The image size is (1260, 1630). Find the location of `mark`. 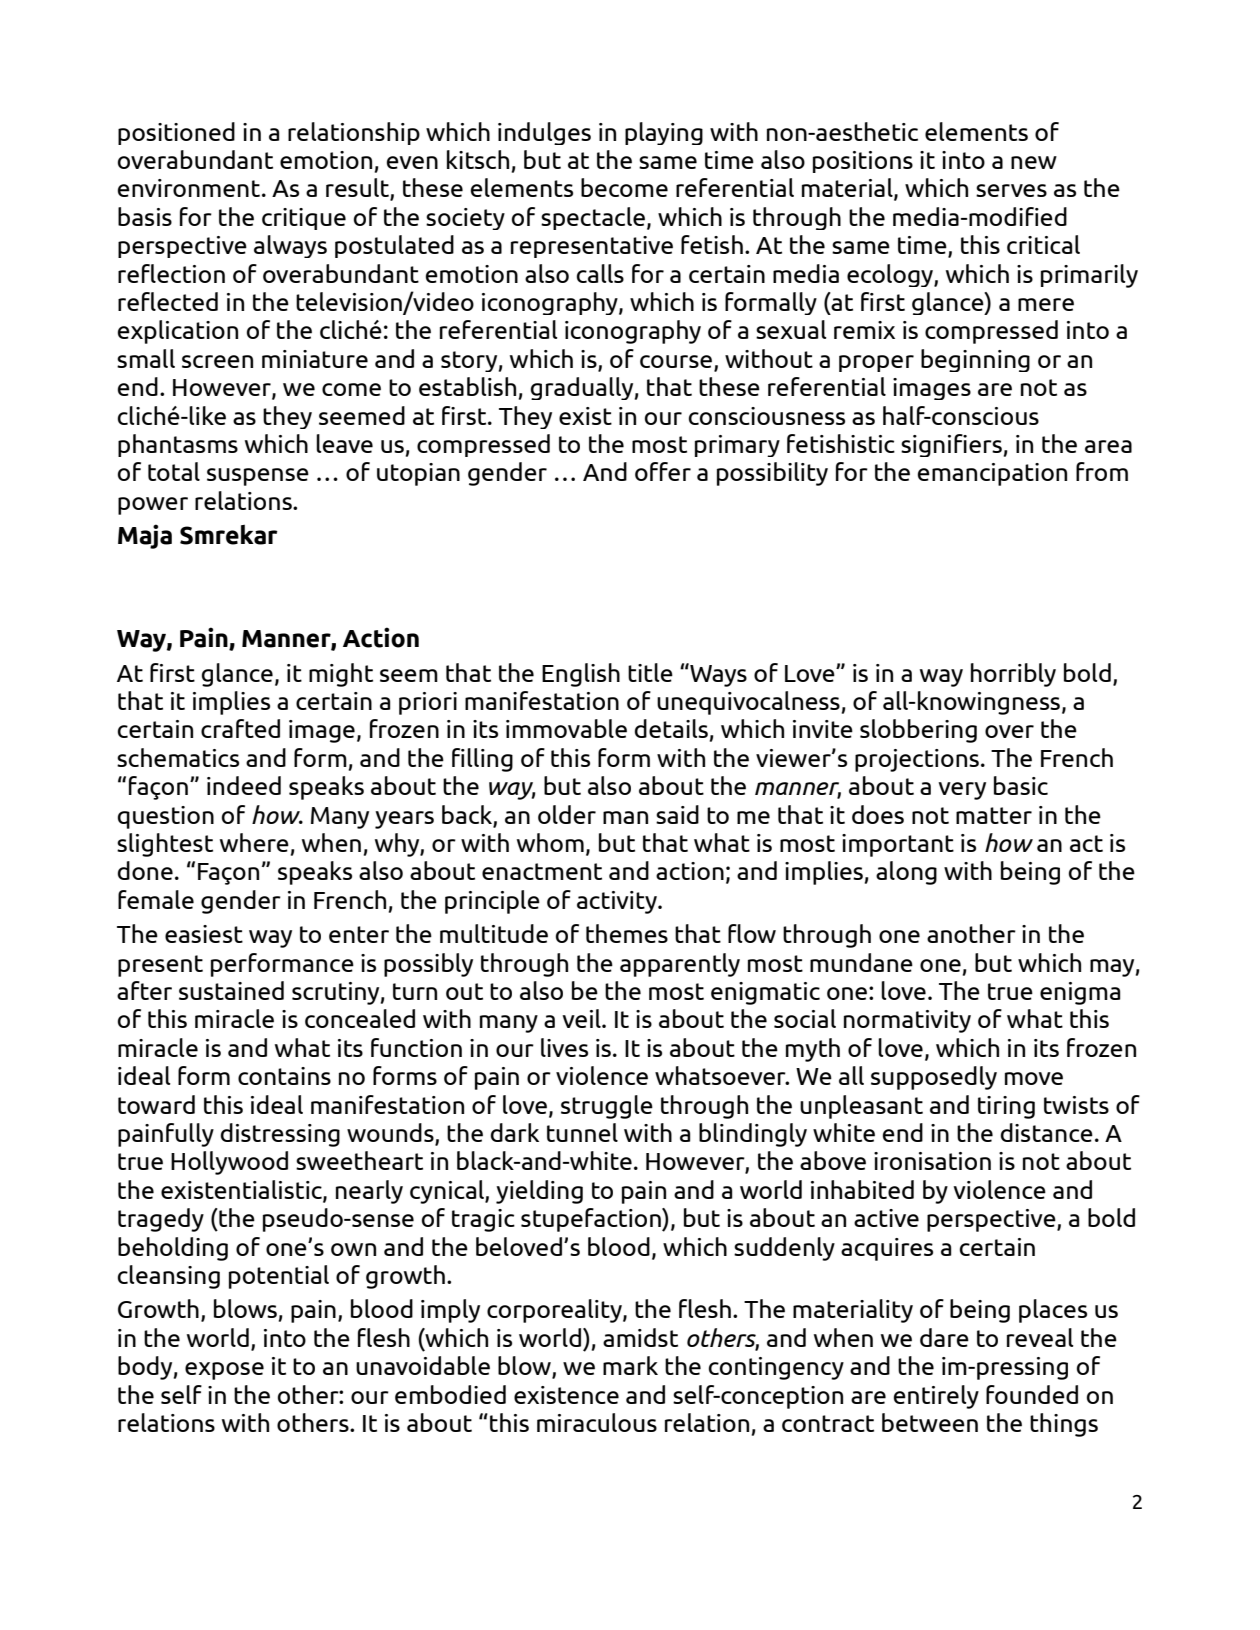

mark is located at coordinates (630, 1365).
